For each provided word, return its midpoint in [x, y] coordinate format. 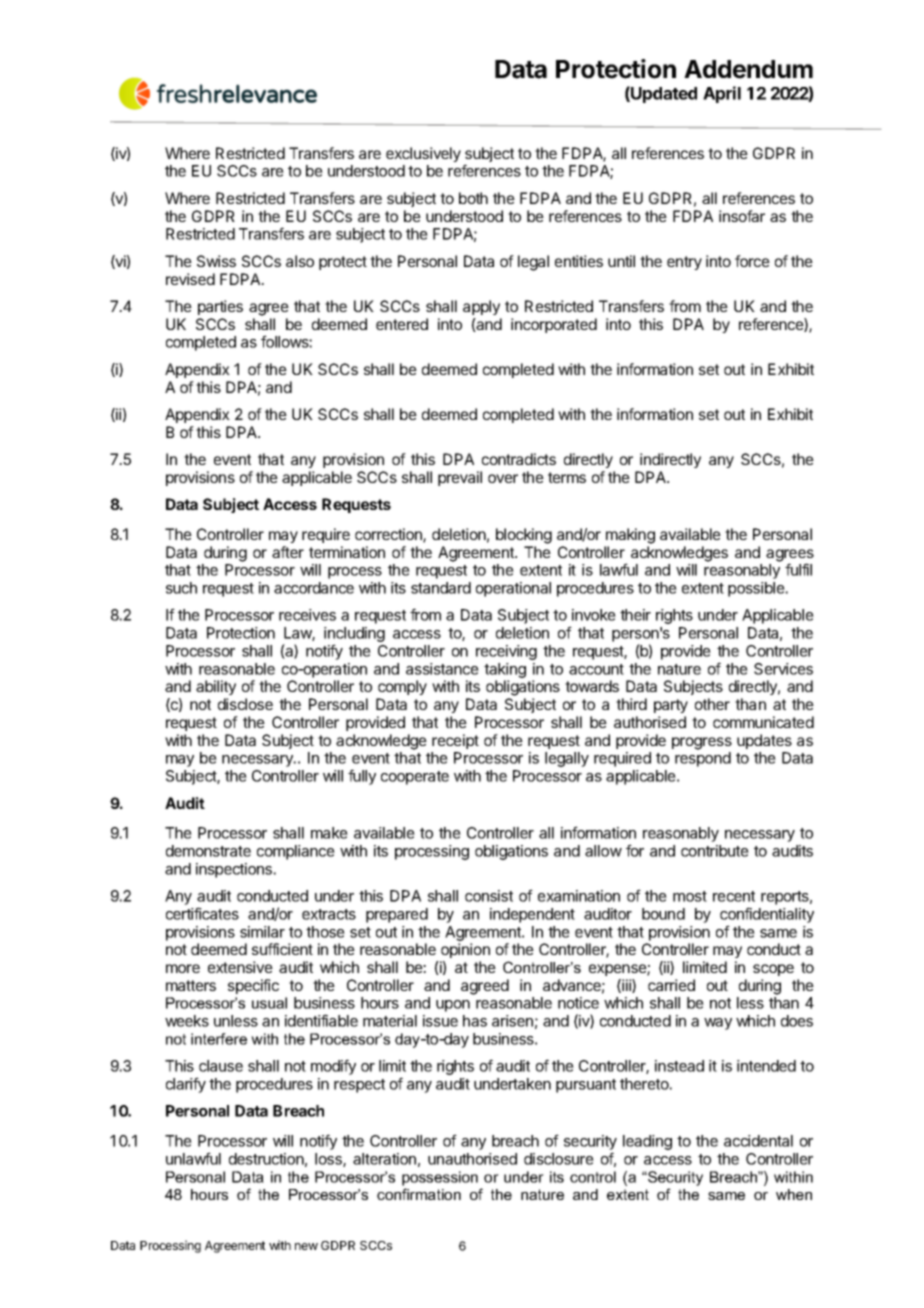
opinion [465, 950]
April [722, 94]
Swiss [216, 261]
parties [220, 307]
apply [481, 307]
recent [734, 896]
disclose [245, 704]
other [712, 704]
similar [262, 932]
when [794, 1194]
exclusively [423, 154]
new [306, 1246]
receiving [506, 652]
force [752, 261]
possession [440, 1178]
